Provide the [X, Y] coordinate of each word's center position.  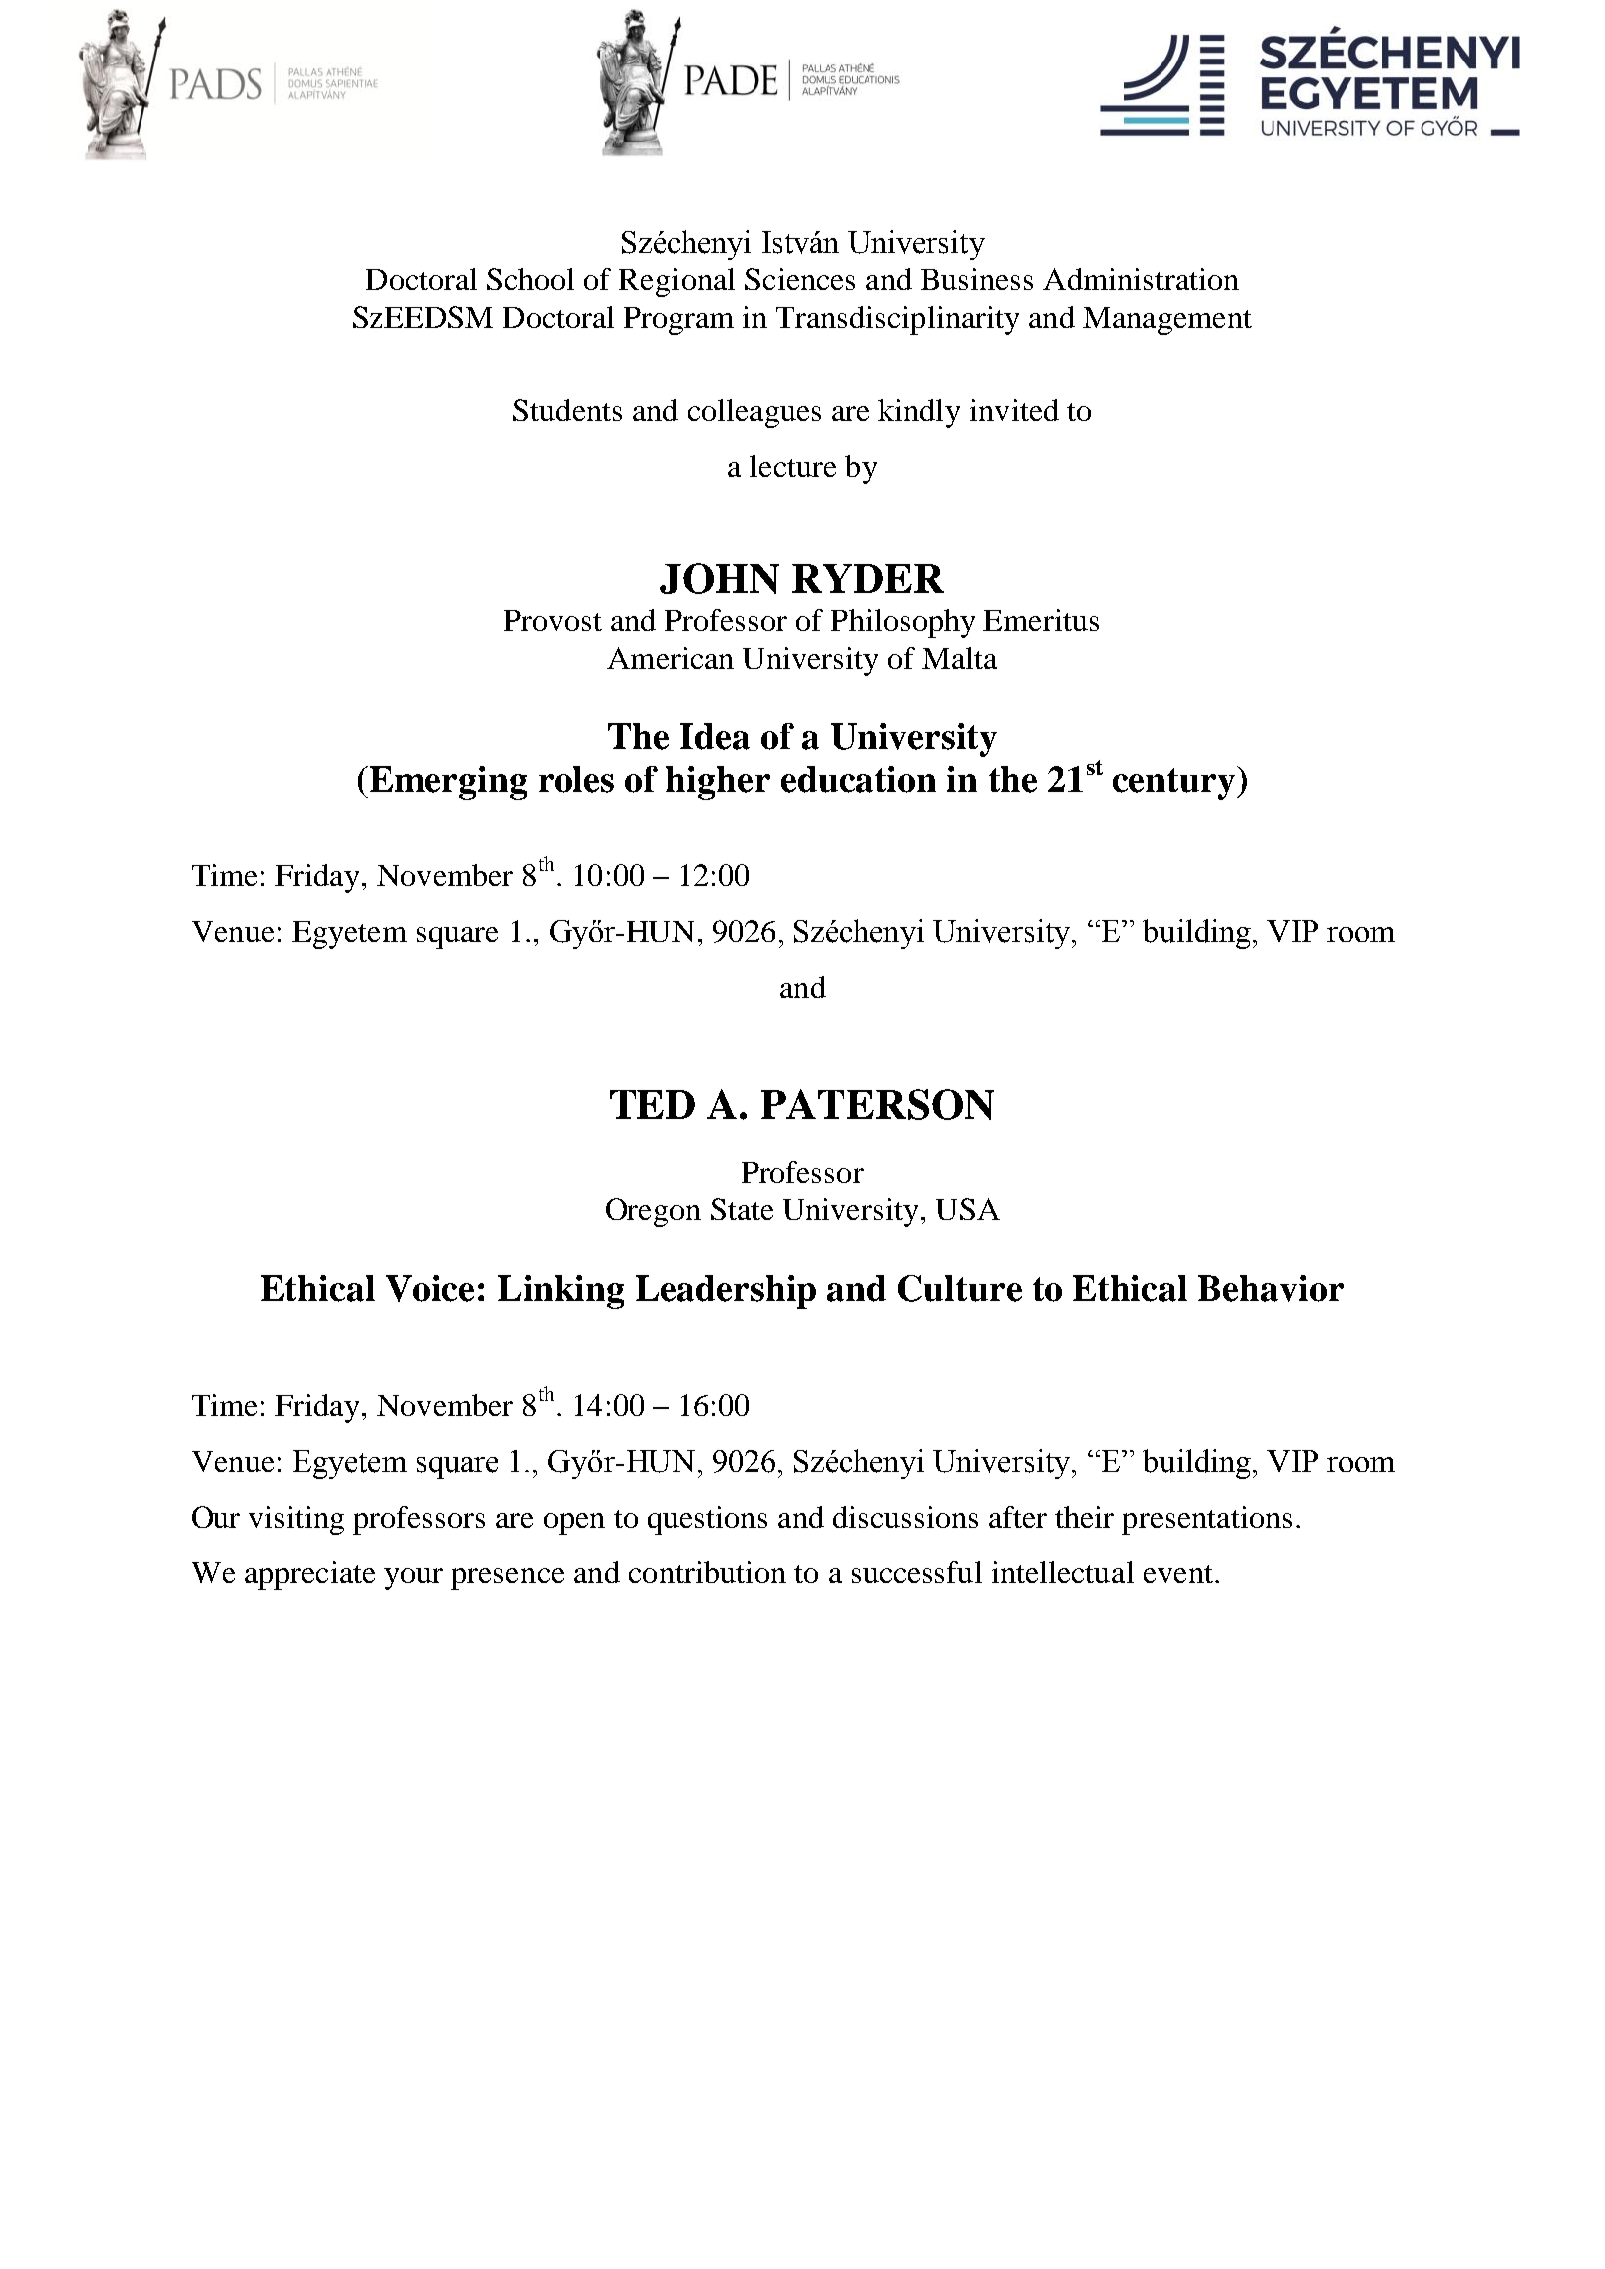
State [742, 1209]
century [1175, 783]
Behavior [1271, 1288]
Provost [553, 620]
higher [718, 783]
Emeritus [1041, 620]
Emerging [447, 783]
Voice [430, 1288]
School [530, 279]
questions [707, 1520]
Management [1167, 321]
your [413, 1579]
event [1178, 1574]
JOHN [719, 578]
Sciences [800, 279]
